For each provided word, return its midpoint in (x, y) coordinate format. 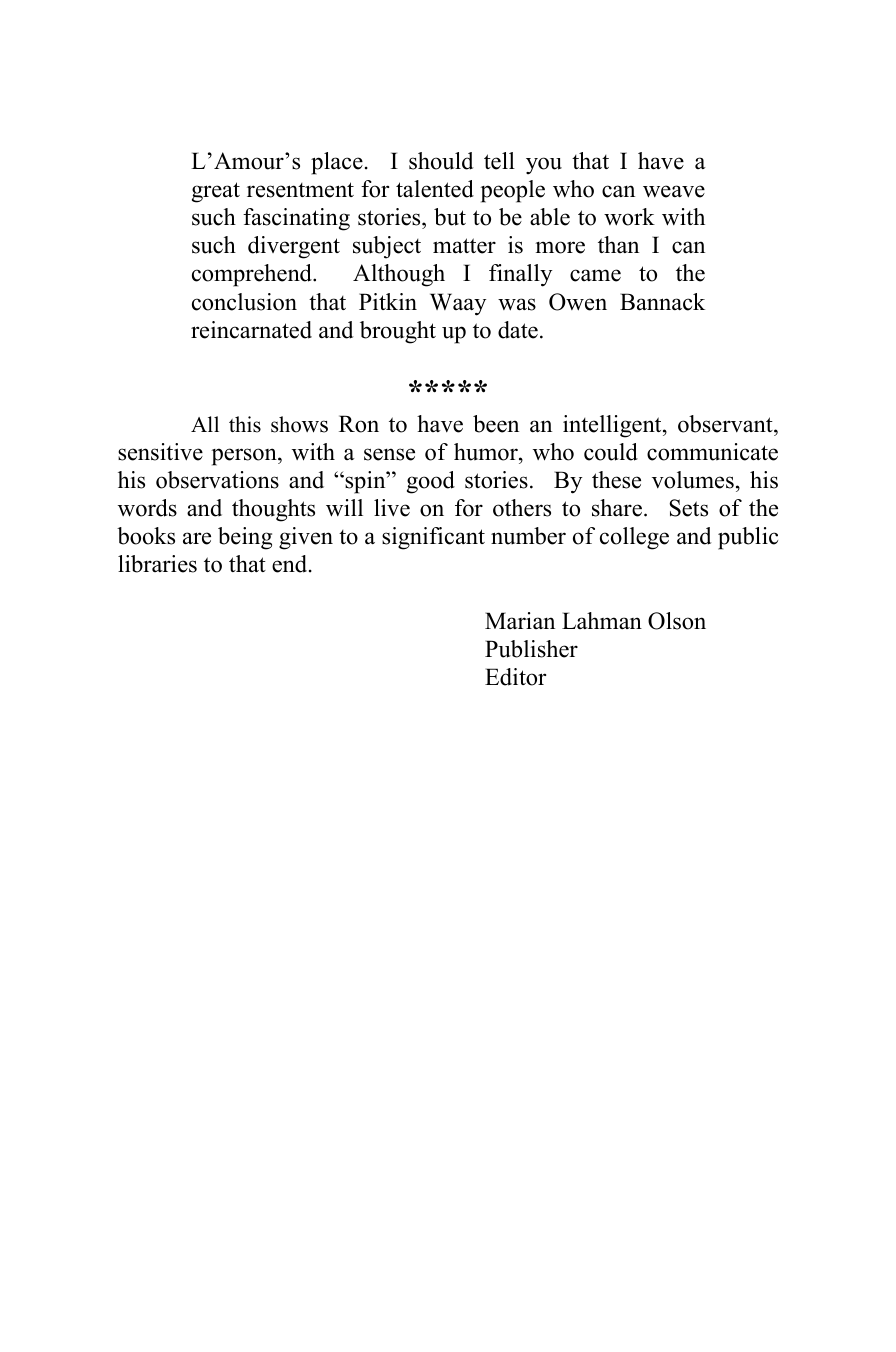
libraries (157, 564)
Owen (578, 302)
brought (398, 332)
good (431, 482)
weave (674, 191)
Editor (515, 677)
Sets (688, 508)
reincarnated (251, 330)
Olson (677, 621)
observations (217, 480)
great (216, 192)
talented (435, 189)
